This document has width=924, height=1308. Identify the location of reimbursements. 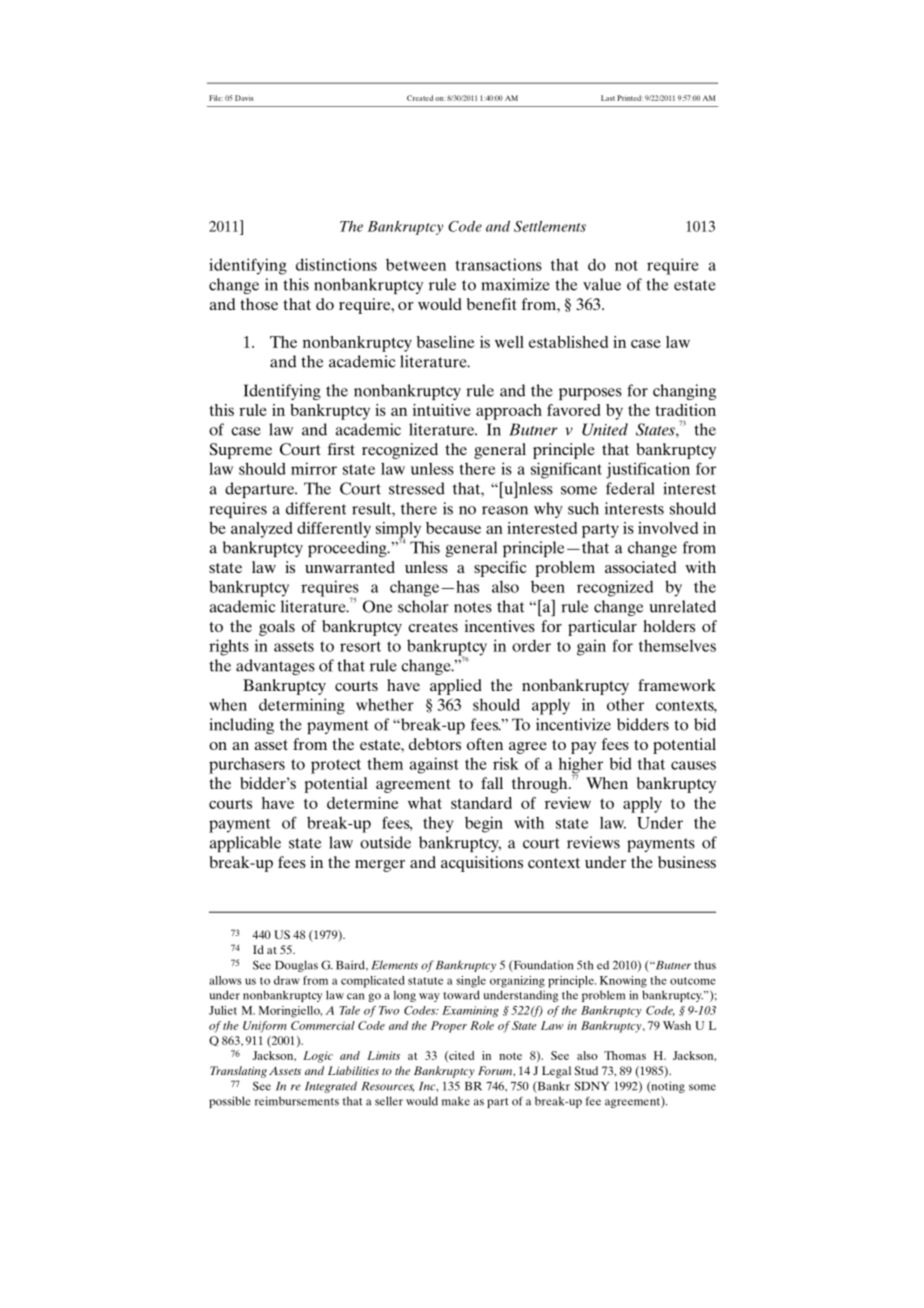
(297, 1101).
